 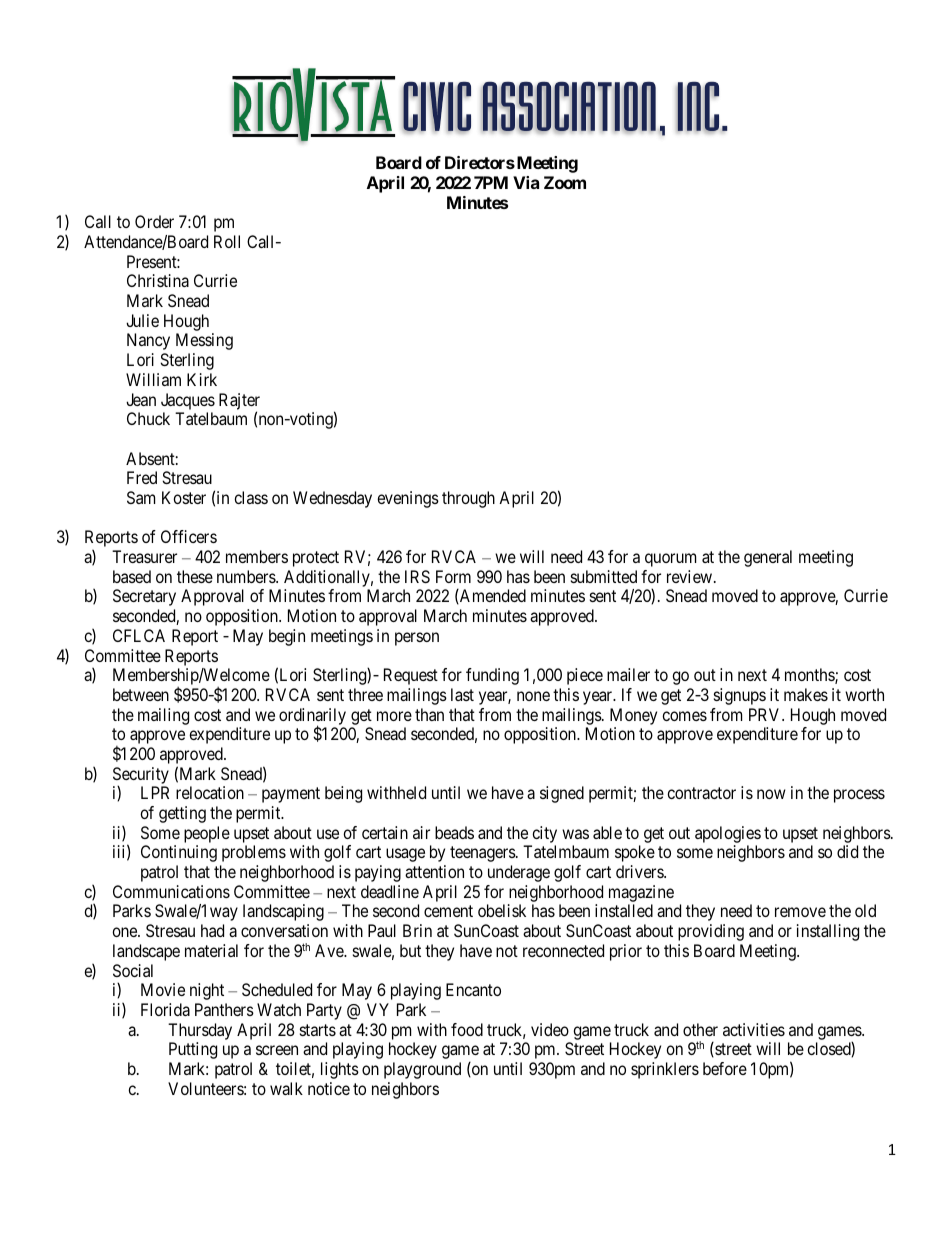 What do you see at coordinates (725, 1068) in the page?
I see `before` at bounding box center [725, 1068].
